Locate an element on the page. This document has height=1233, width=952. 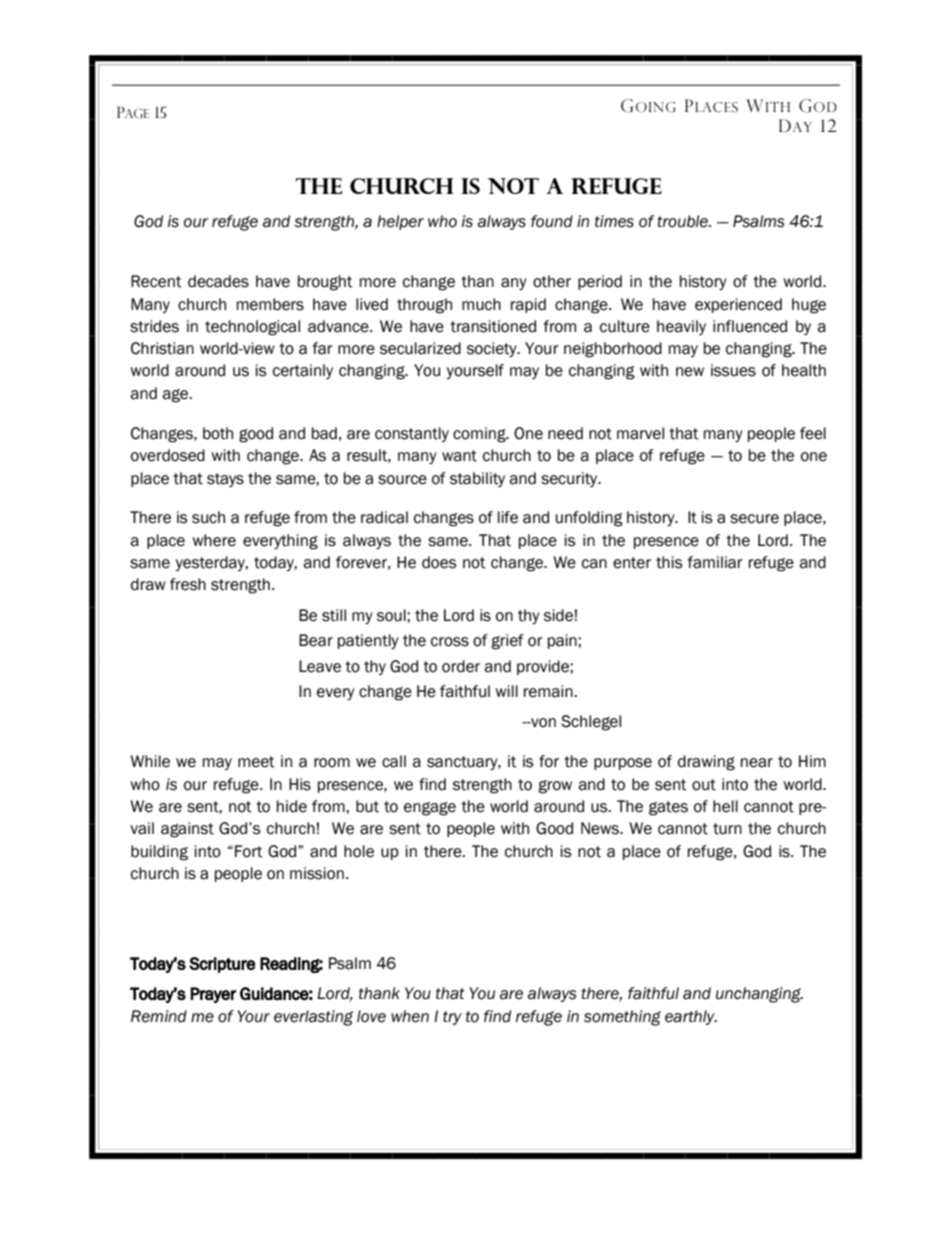
trouble is located at coordinates (683, 221).
